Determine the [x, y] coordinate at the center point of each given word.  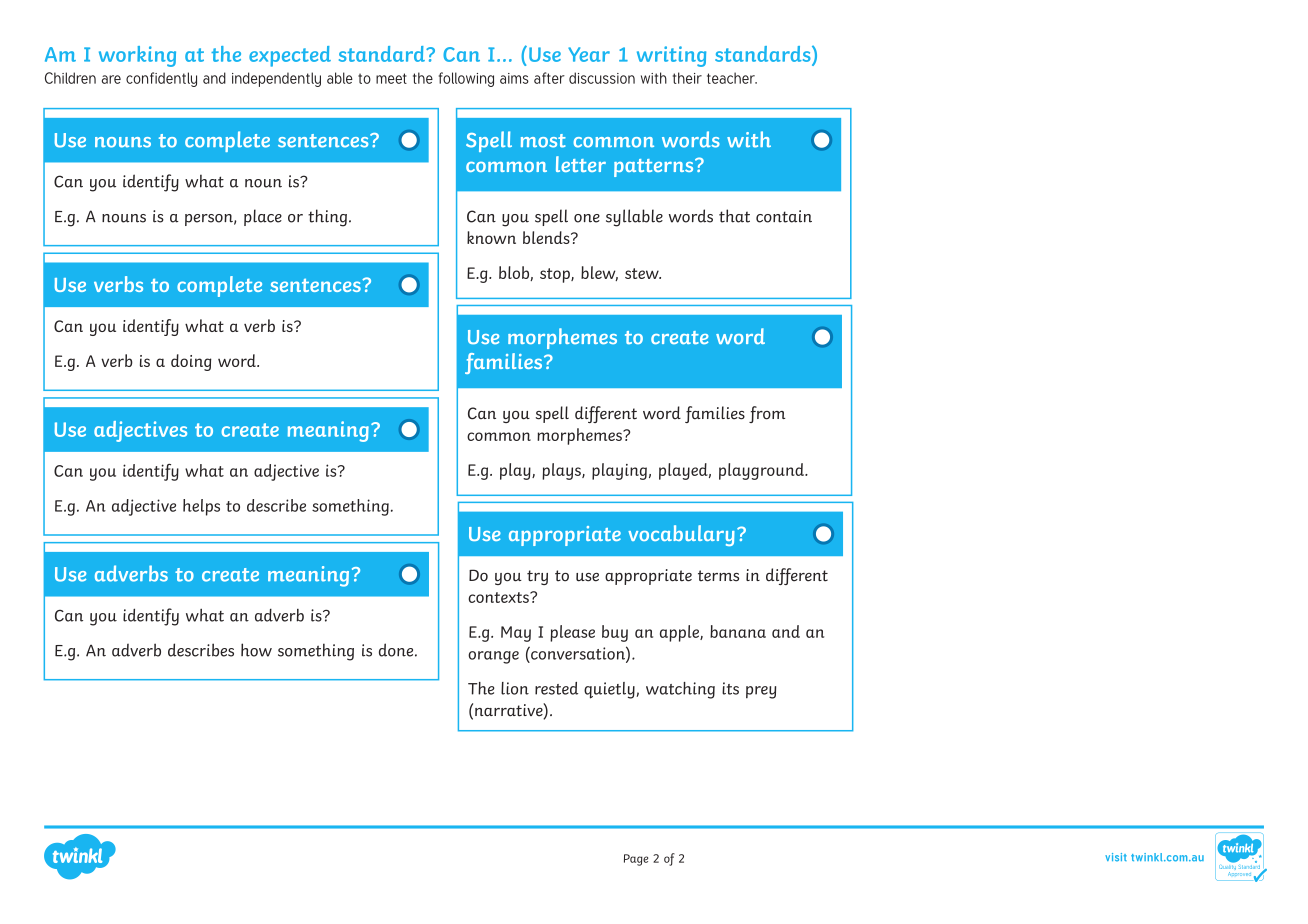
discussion [602, 78]
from [767, 414]
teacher [732, 78]
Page [636, 860]
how [256, 650]
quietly [610, 690]
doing [191, 362]
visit [1116, 857]
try [537, 577]
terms [718, 576]
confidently [161, 79]
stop [556, 275]
